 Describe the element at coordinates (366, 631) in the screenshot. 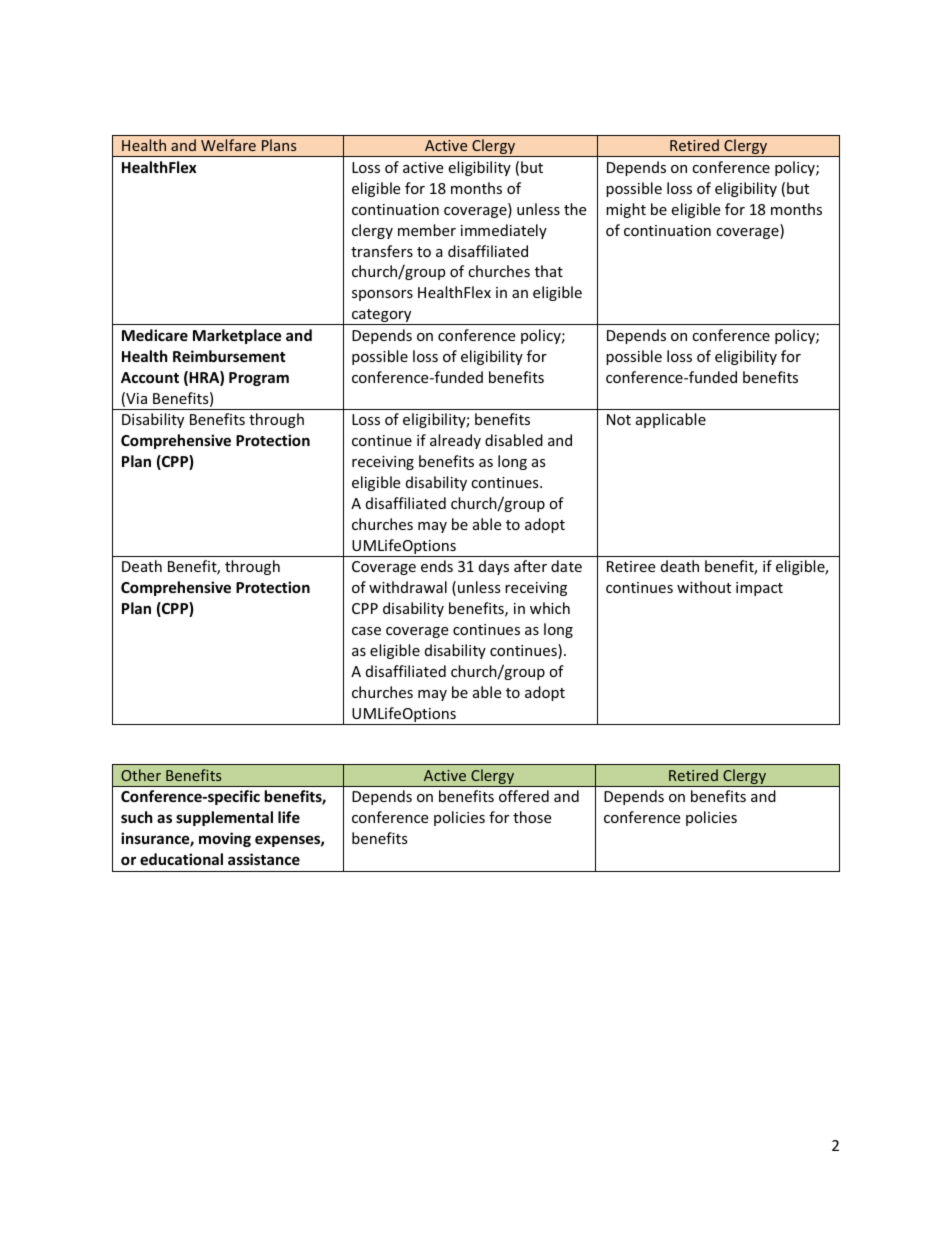

I see `case` at that location.
